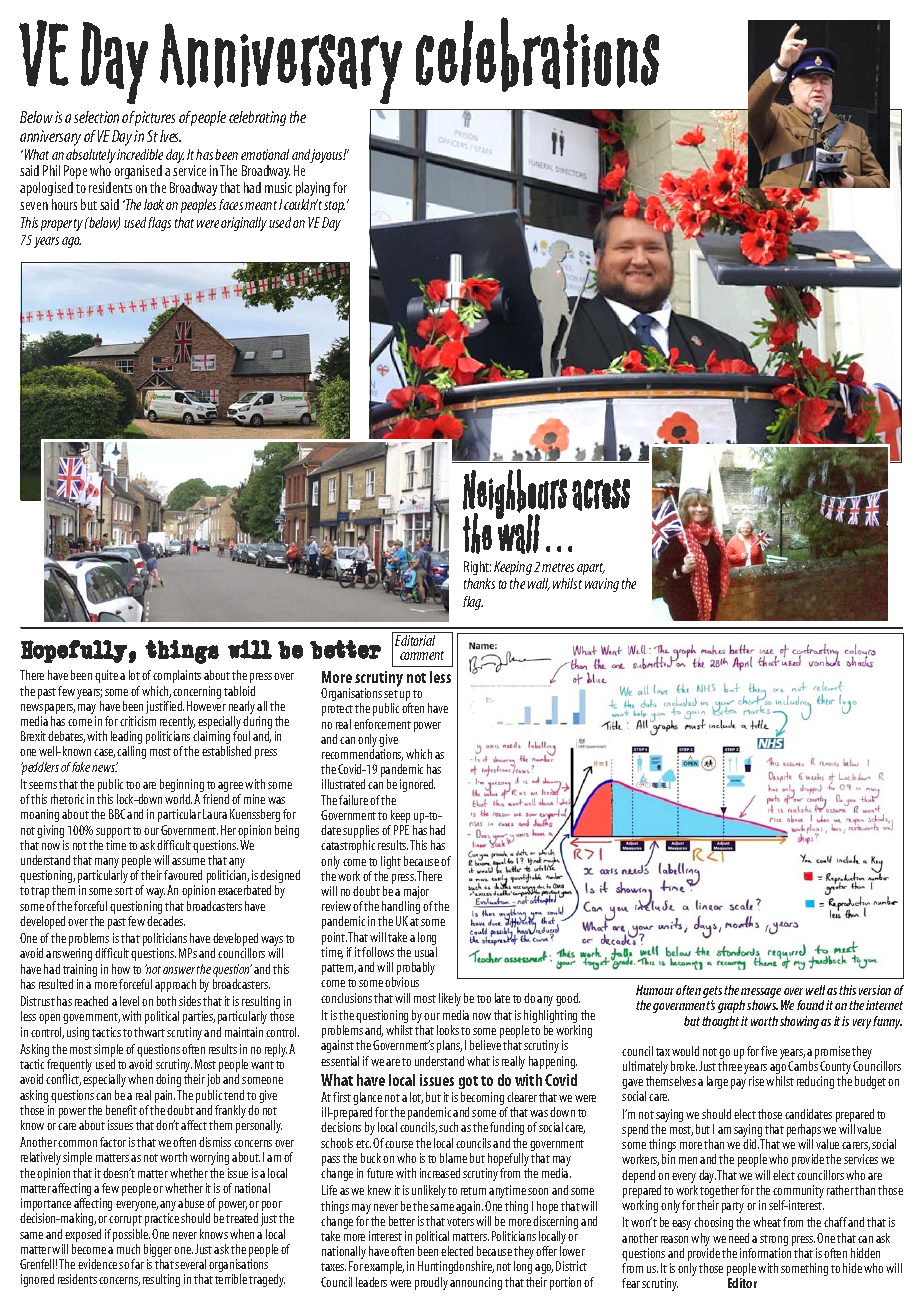 Image resolution: width=924 pixels, height=1315 pixels. What do you see at coordinates (515, 495) in the screenshot?
I see `Neighbours` at bounding box center [515, 495].
